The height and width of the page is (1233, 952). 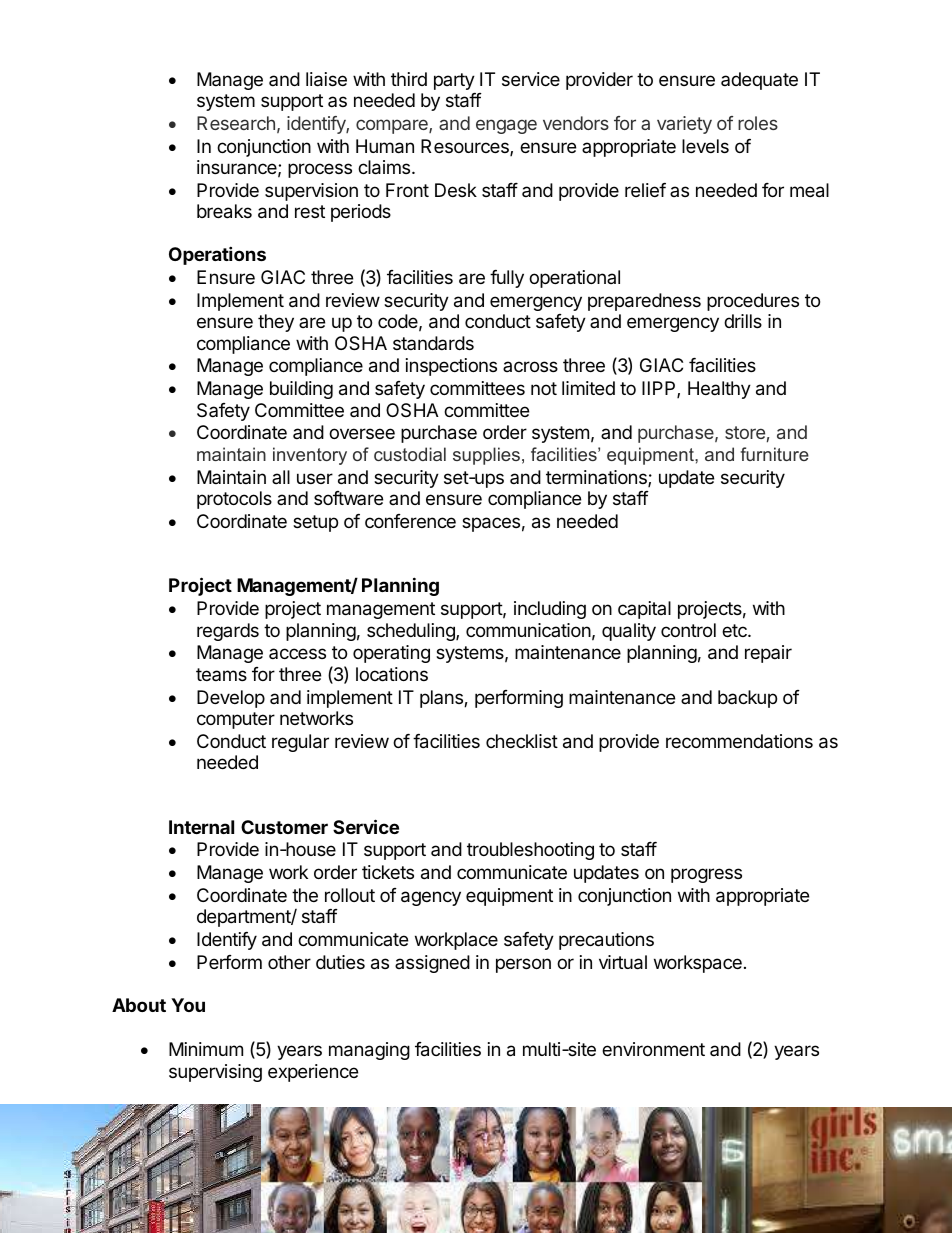 I want to click on roles, so click(x=758, y=123).
